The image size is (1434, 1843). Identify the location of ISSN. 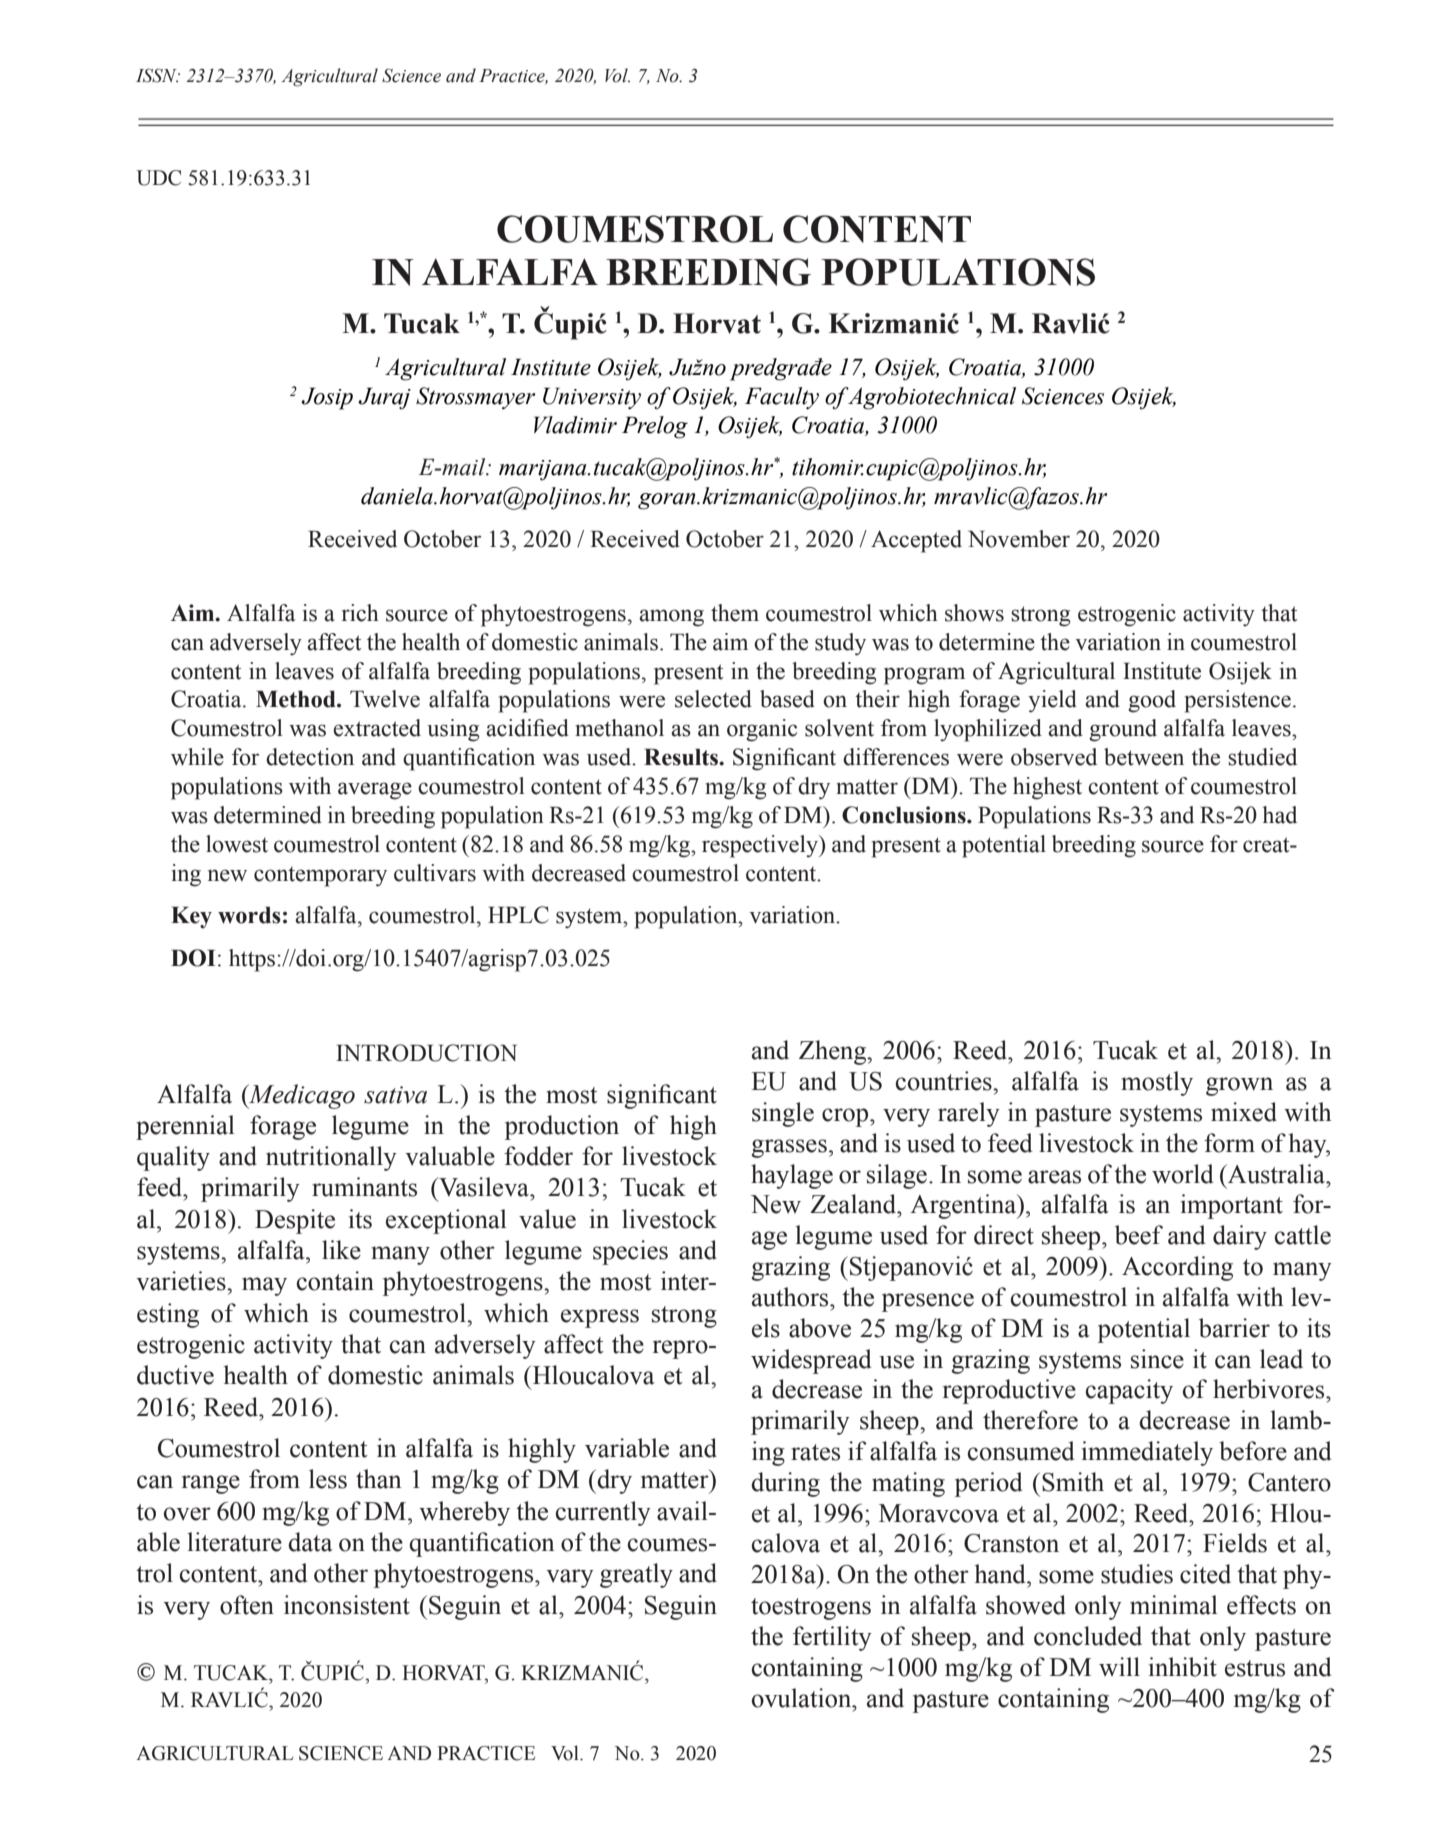
(157, 75).
